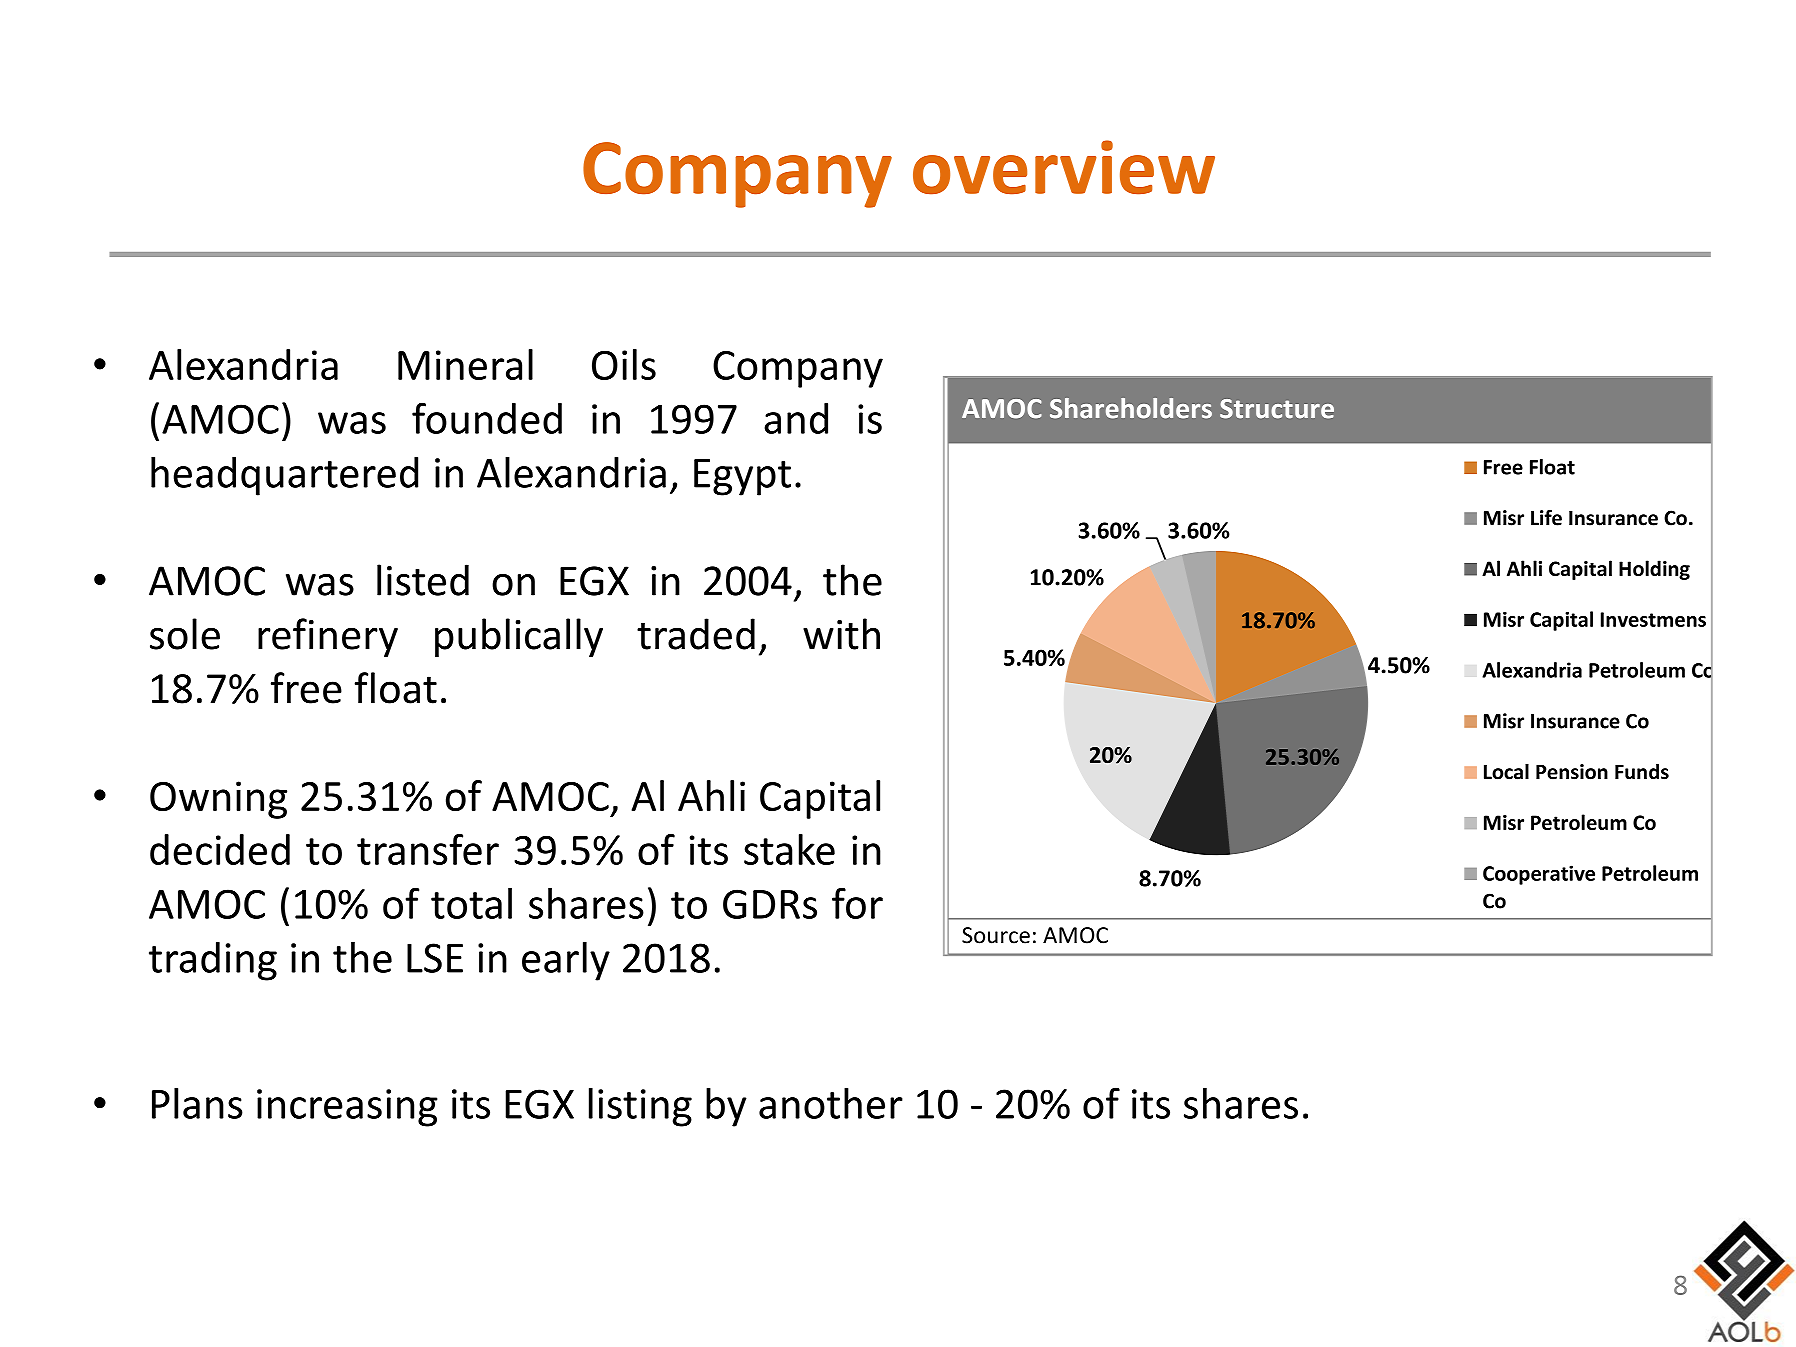  Describe the element at coordinates (1506, 771) in the document. I see `Local` at that location.
